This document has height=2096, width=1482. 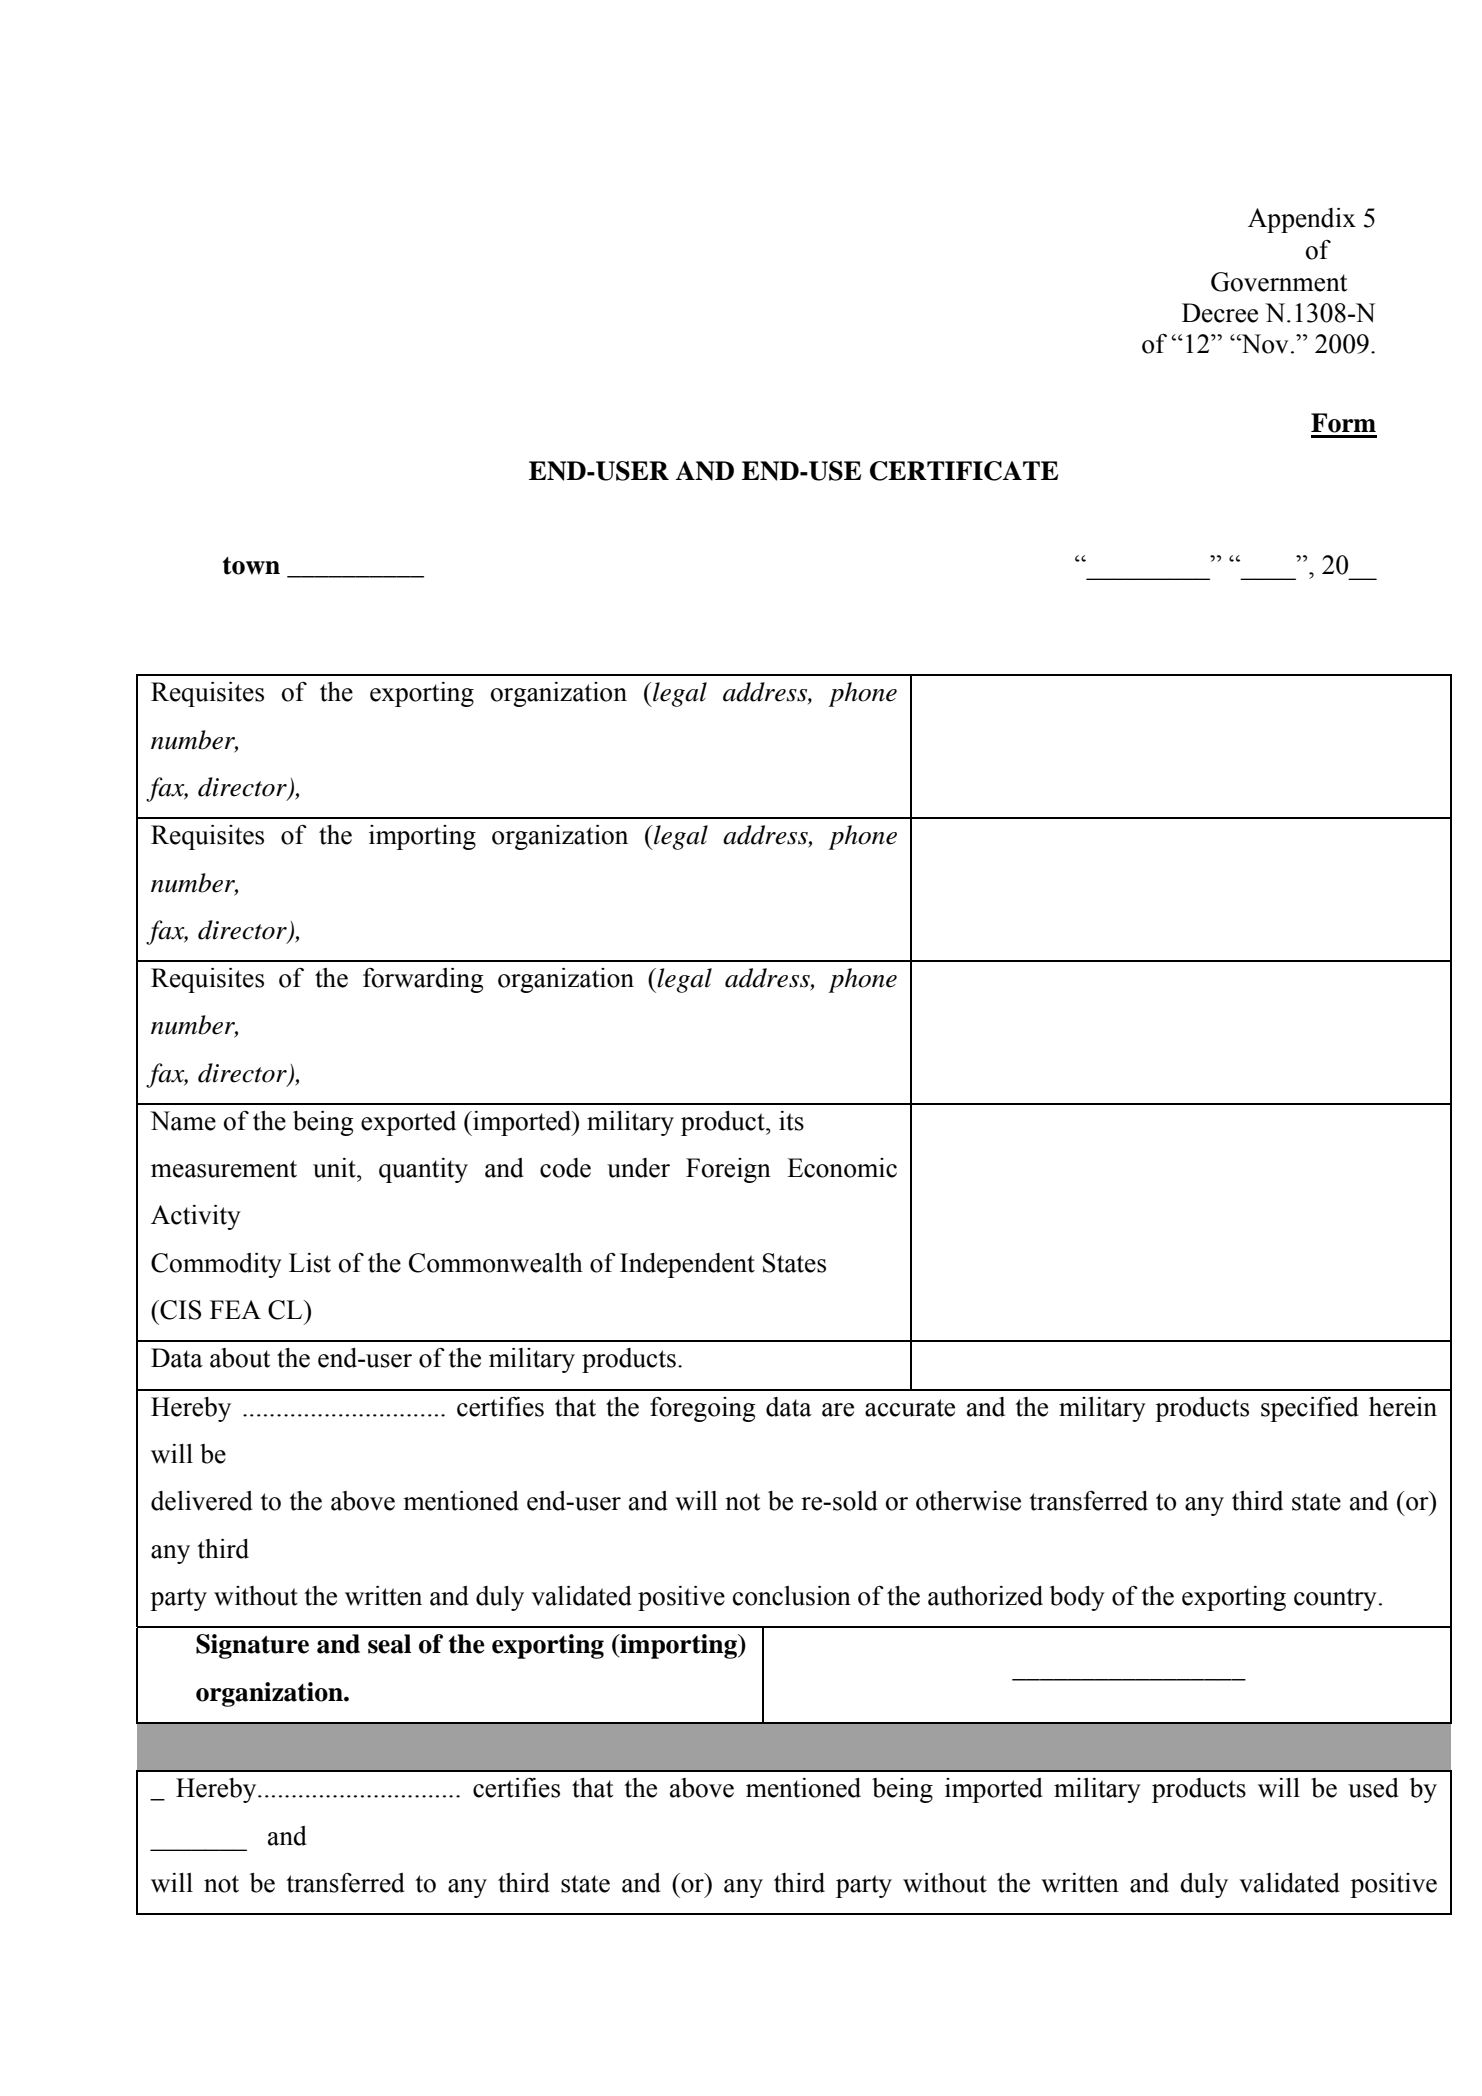 I want to click on its, so click(x=791, y=1121).
